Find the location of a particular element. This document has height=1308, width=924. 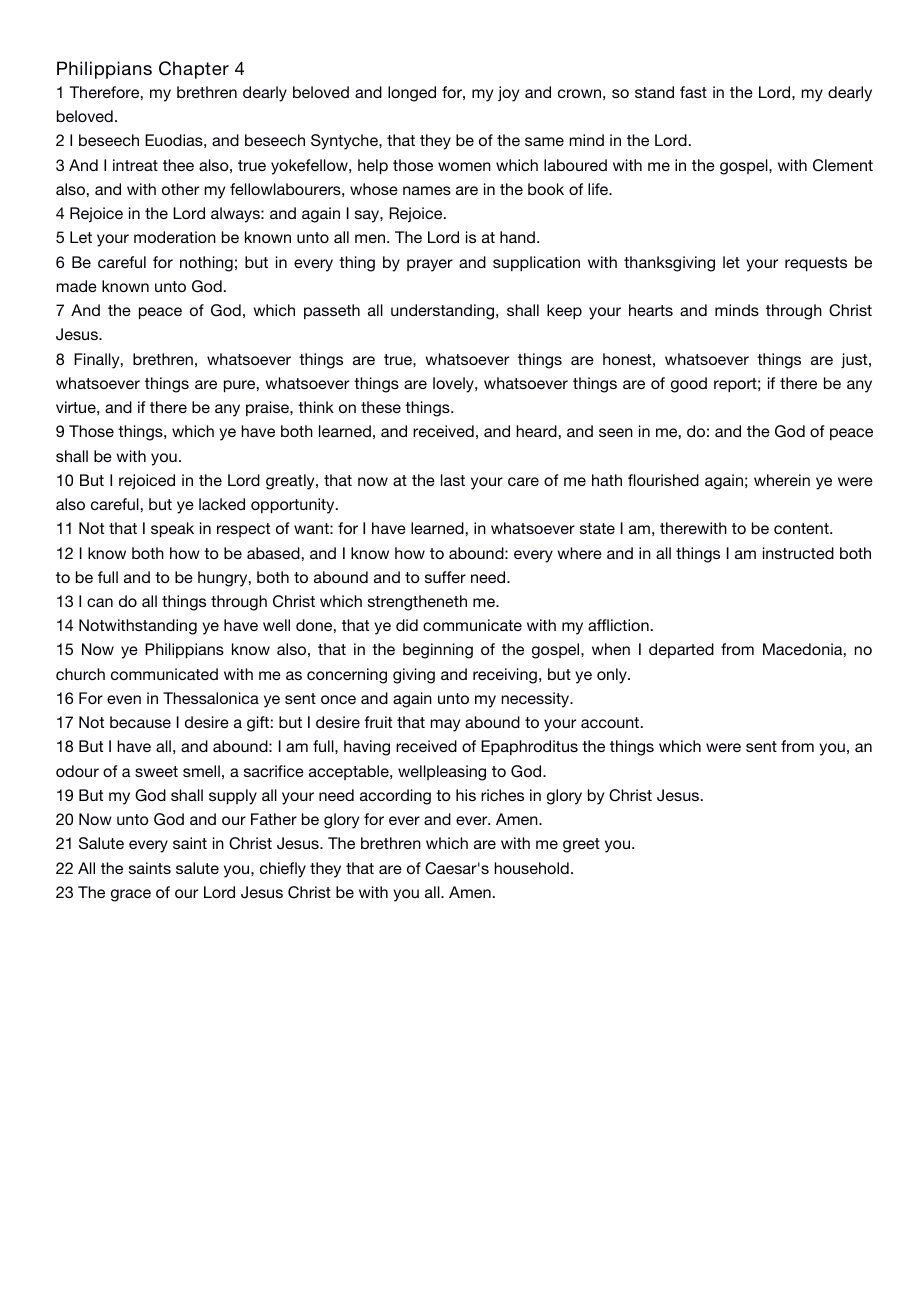

prayer is located at coordinates (430, 265).
